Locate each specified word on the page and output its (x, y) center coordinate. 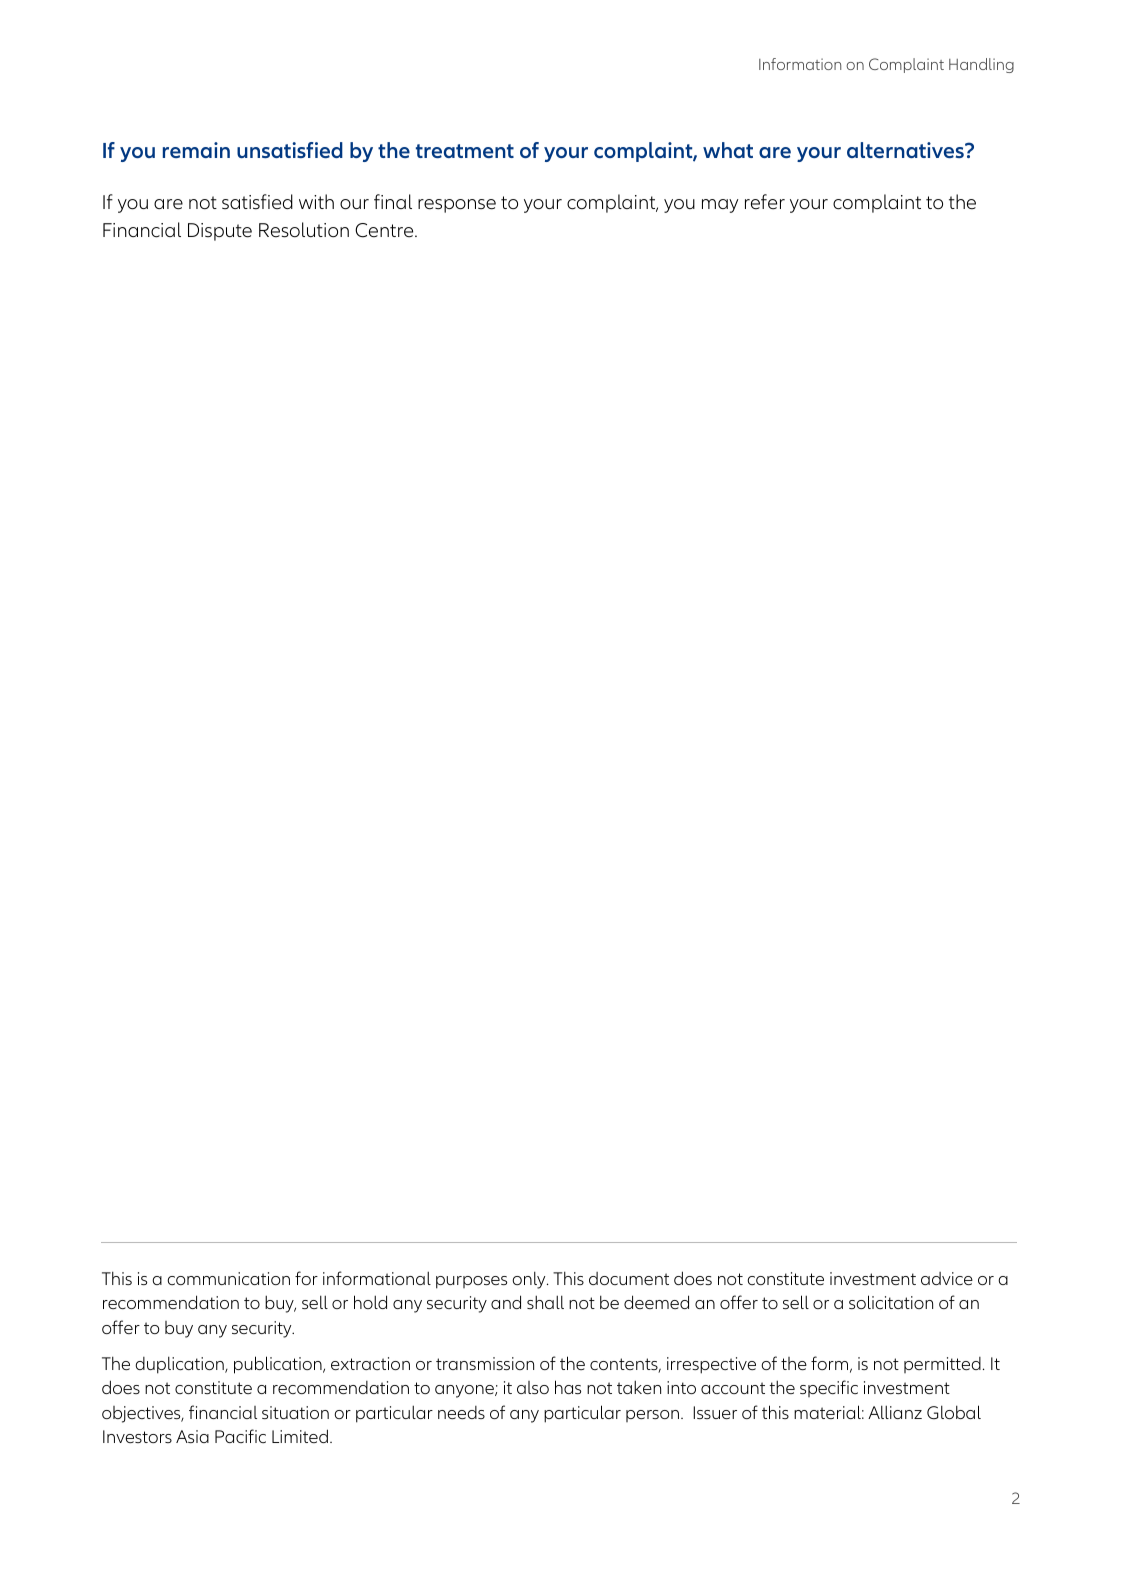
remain (196, 150)
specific (829, 1388)
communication (228, 1278)
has (568, 1387)
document (629, 1278)
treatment (465, 151)
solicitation (891, 1302)
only (530, 1280)
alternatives (906, 150)
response (457, 206)
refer (765, 202)
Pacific (240, 1436)
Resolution (304, 230)
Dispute (220, 232)
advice (947, 1278)
